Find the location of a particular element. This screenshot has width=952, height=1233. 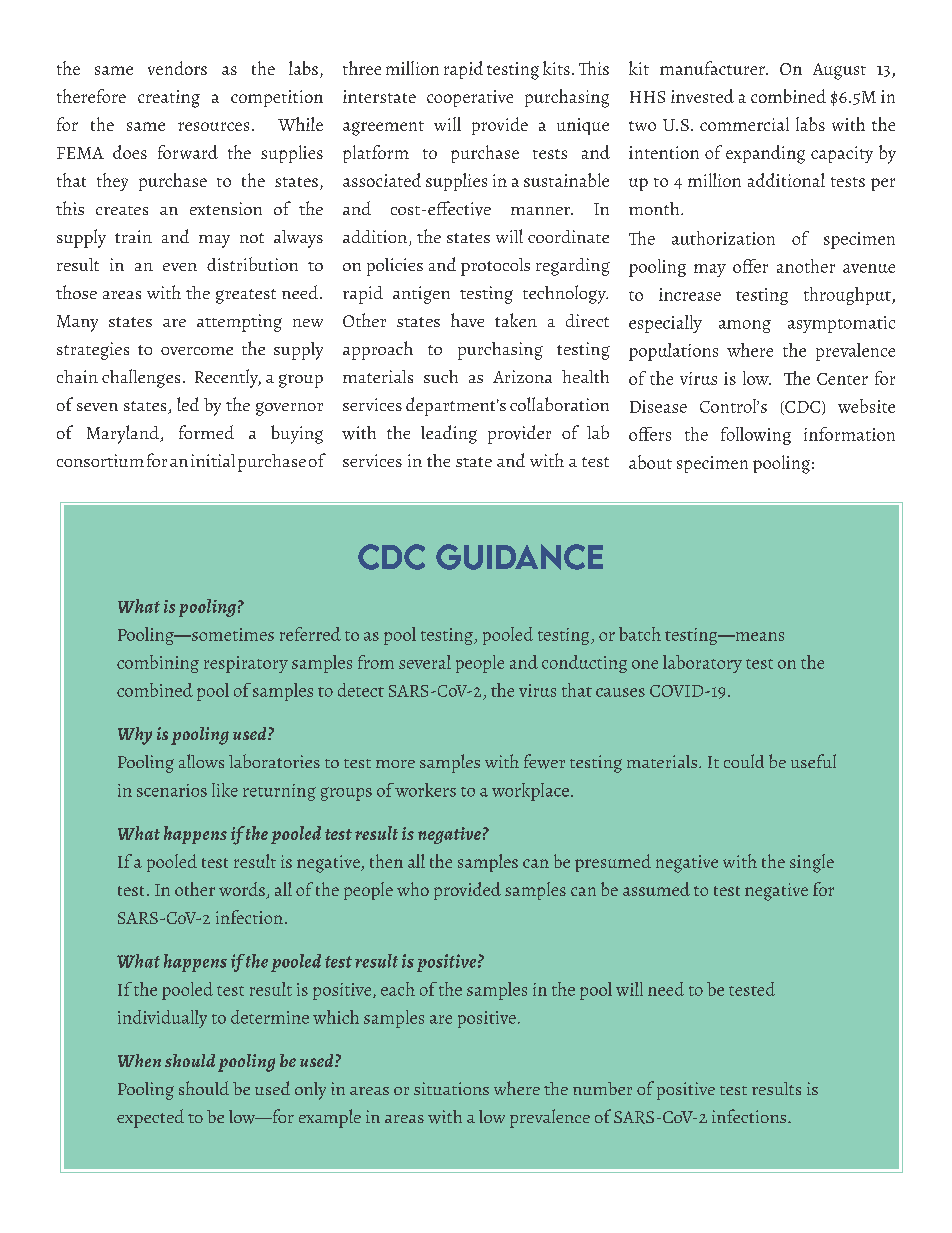

commercial is located at coordinates (744, 124).
